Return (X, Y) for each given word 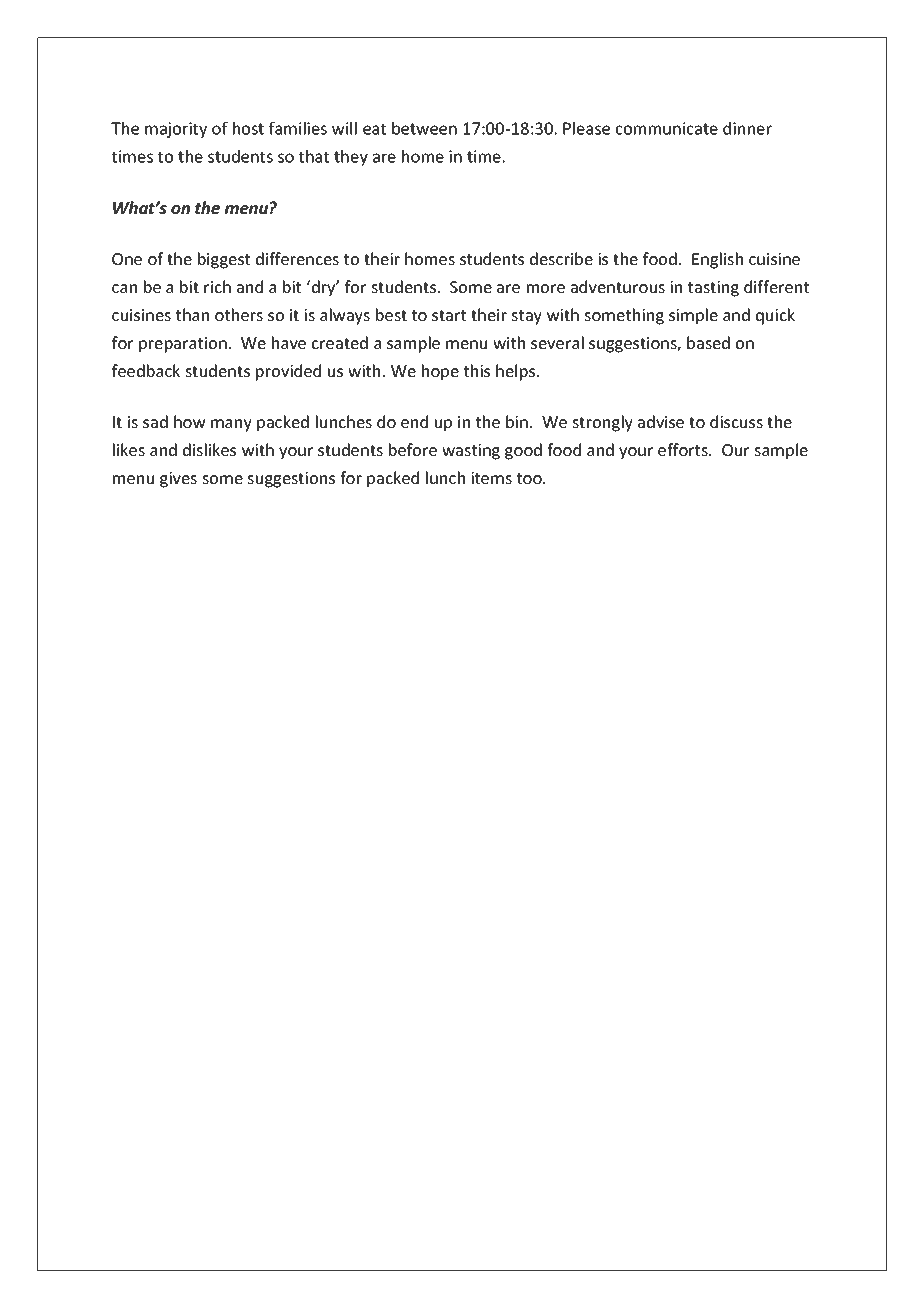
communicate (667, 128)
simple (693, 316)
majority (176, 130)
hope (440, 372)
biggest (224, 260)
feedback (146, 370)
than (192, 314)
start (449, 315)
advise (661, 421)
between (424, 128)
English (717, 260)
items (491, 478)
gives (178, 480)
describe (561, 258)
